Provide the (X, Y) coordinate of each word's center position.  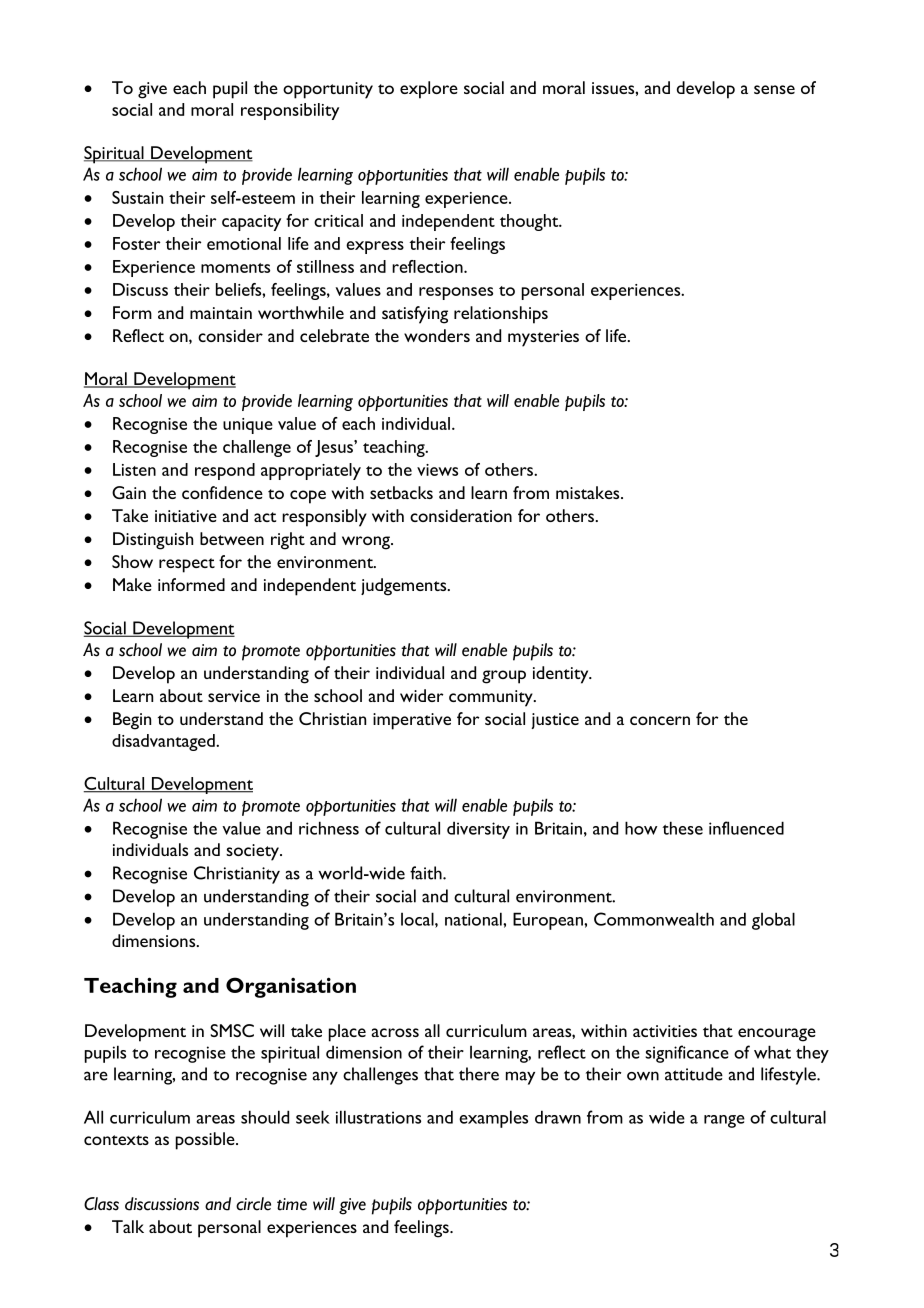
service (234, 696)
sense (774, 89)
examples (493, 1119)
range (724, 1121)
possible (206, 1141)
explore (429, 90)
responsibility (290, 111)
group (504, 677)
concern (660, 720)
